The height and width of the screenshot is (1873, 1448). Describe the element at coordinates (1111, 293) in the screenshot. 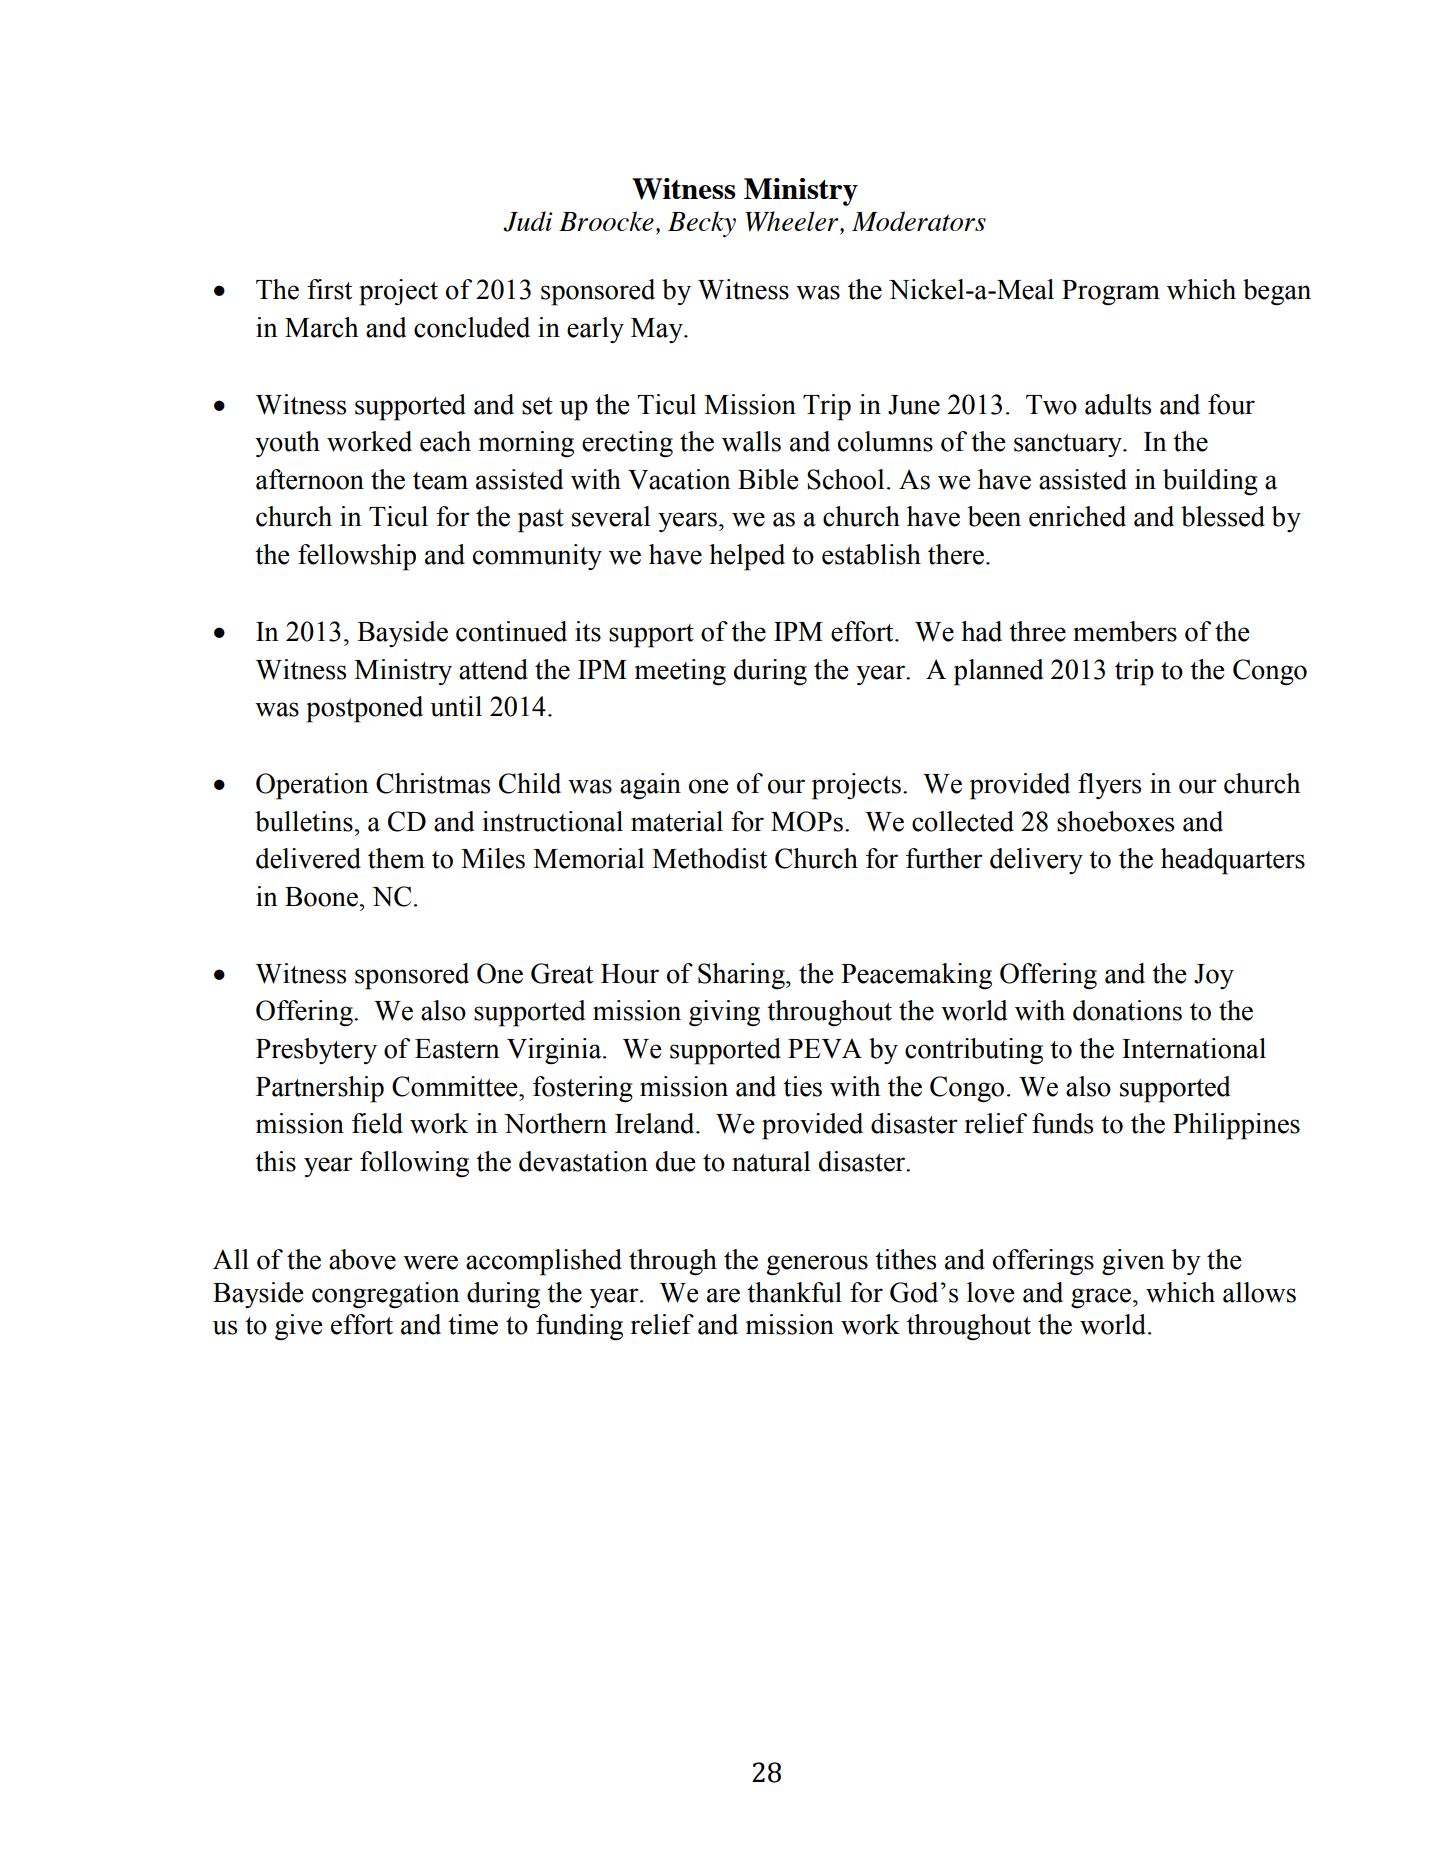

I see `Program` at that location.
